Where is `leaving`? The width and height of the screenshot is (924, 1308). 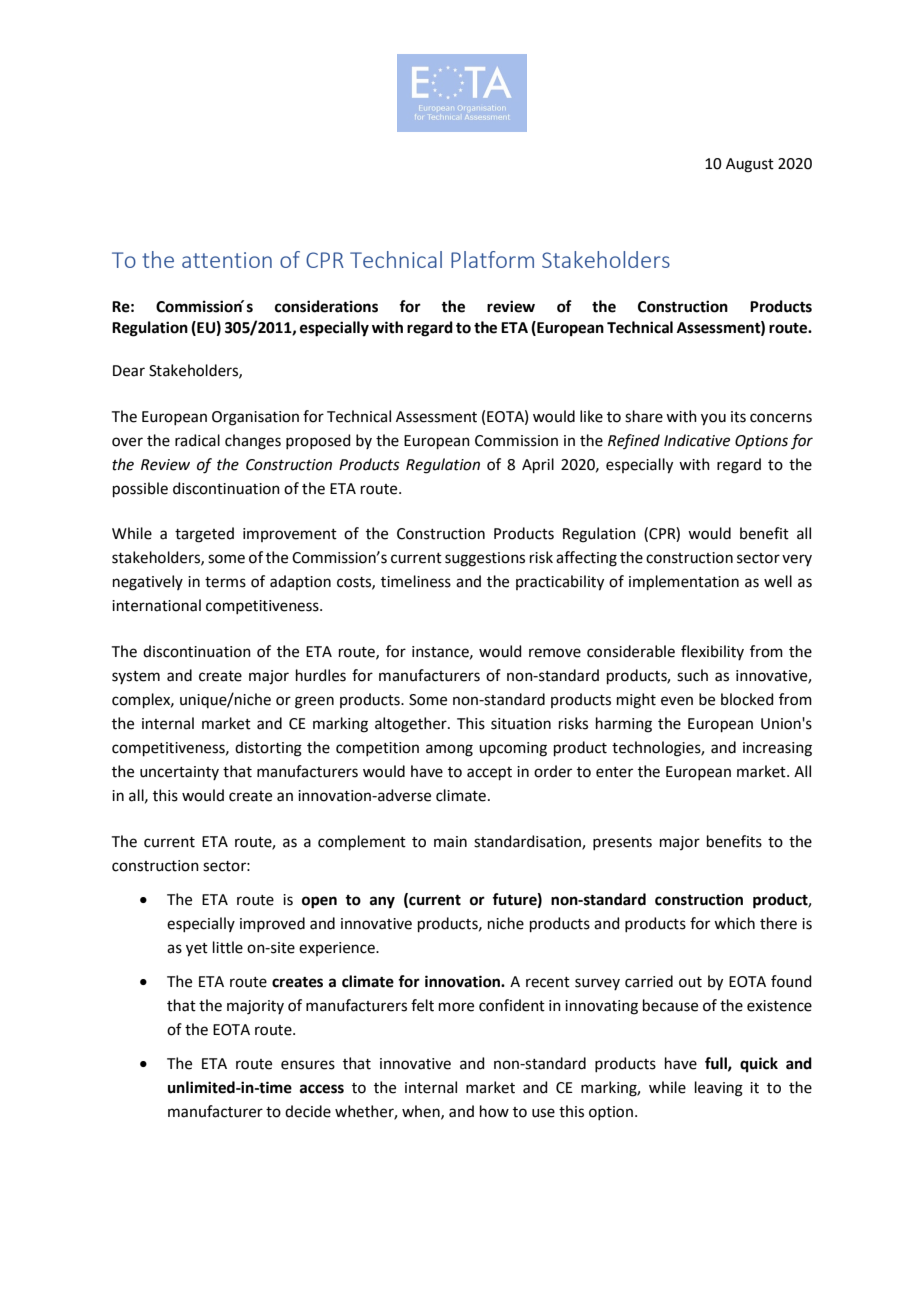 leaving is located at coordinates (719, 1089).
